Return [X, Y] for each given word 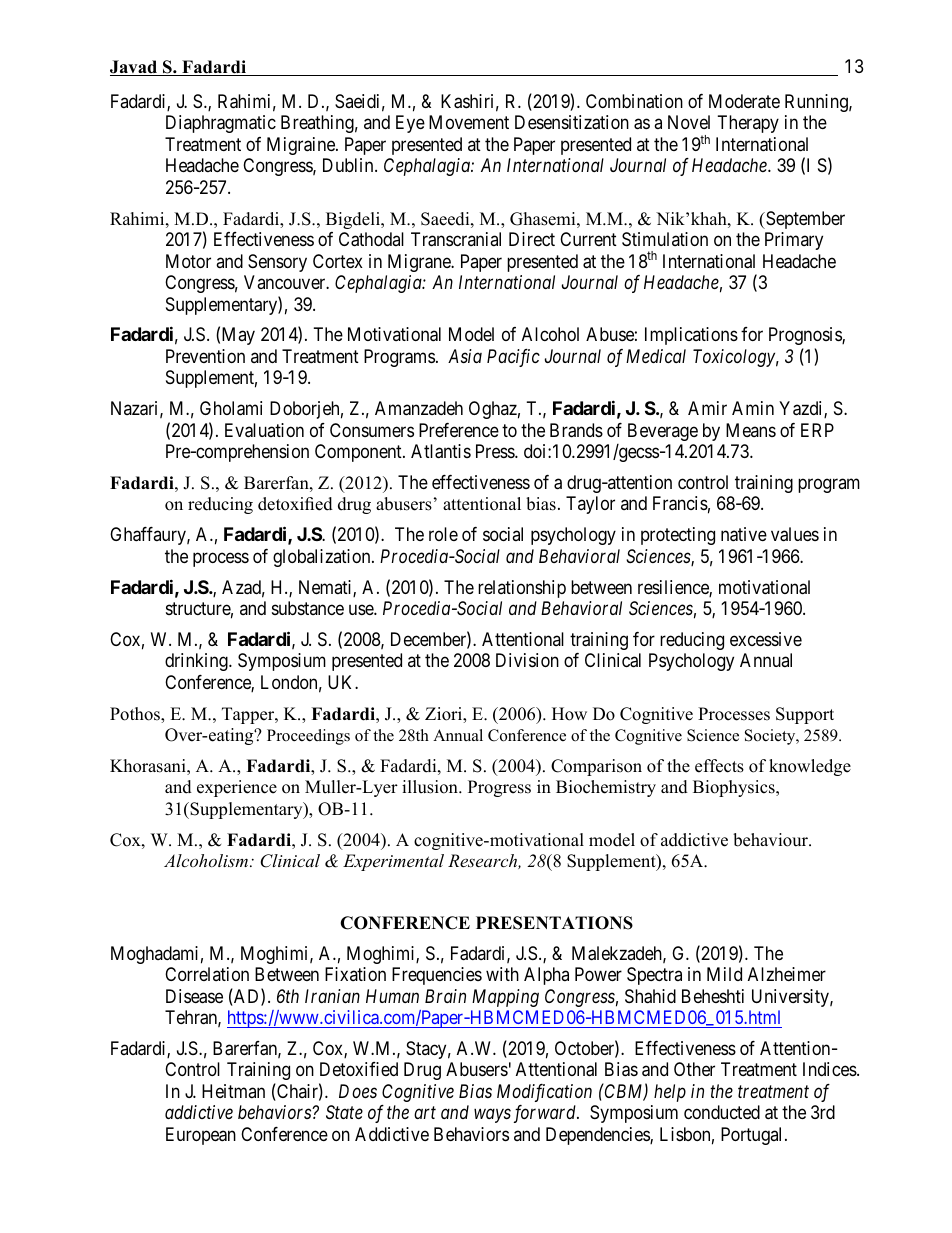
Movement [469, 122]
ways [492, 1116]
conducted [722, 1112]
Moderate [744, 101]
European [201, 1136]
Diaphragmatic [221, 124]
